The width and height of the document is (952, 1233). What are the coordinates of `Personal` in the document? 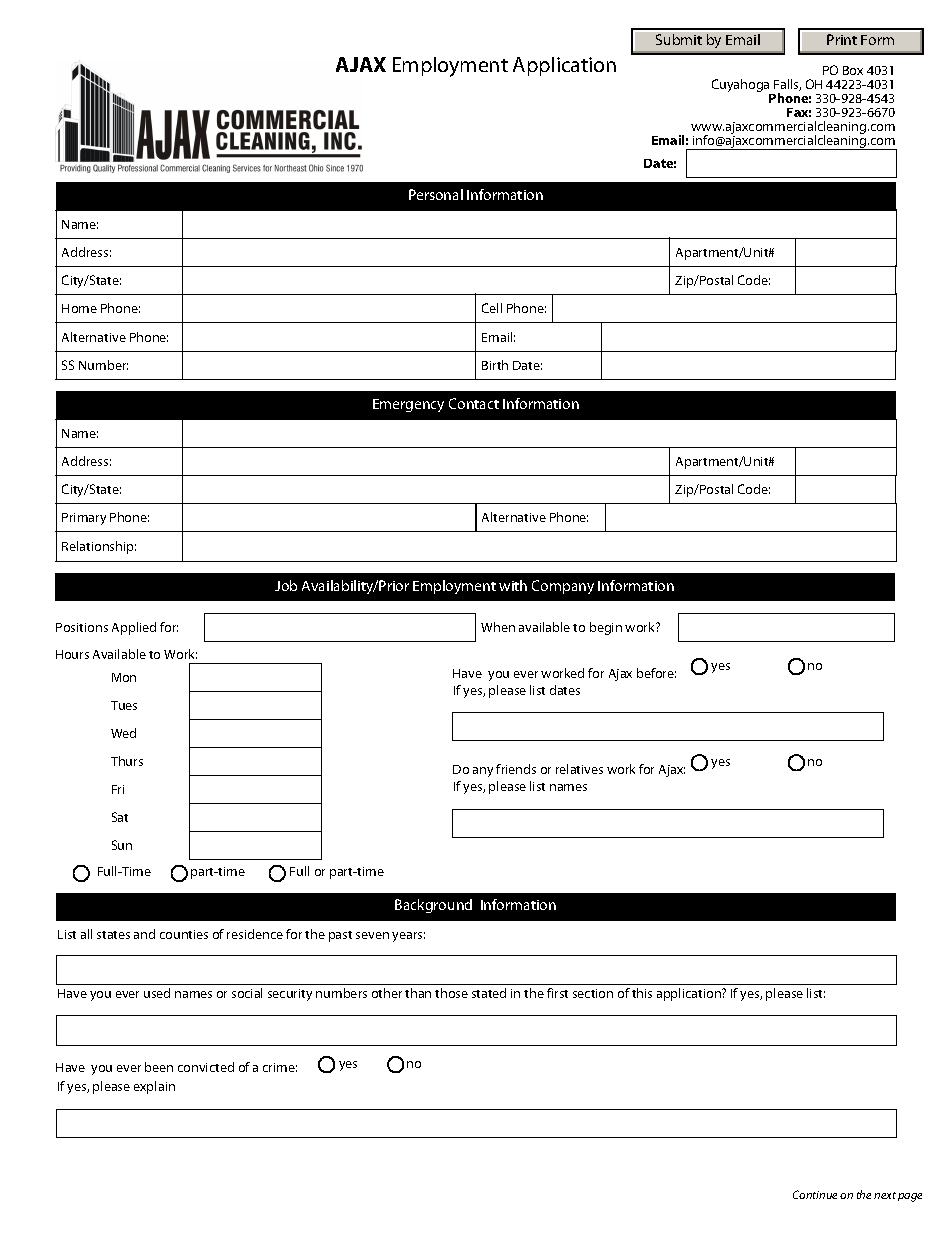 It's located at (436, 194).
